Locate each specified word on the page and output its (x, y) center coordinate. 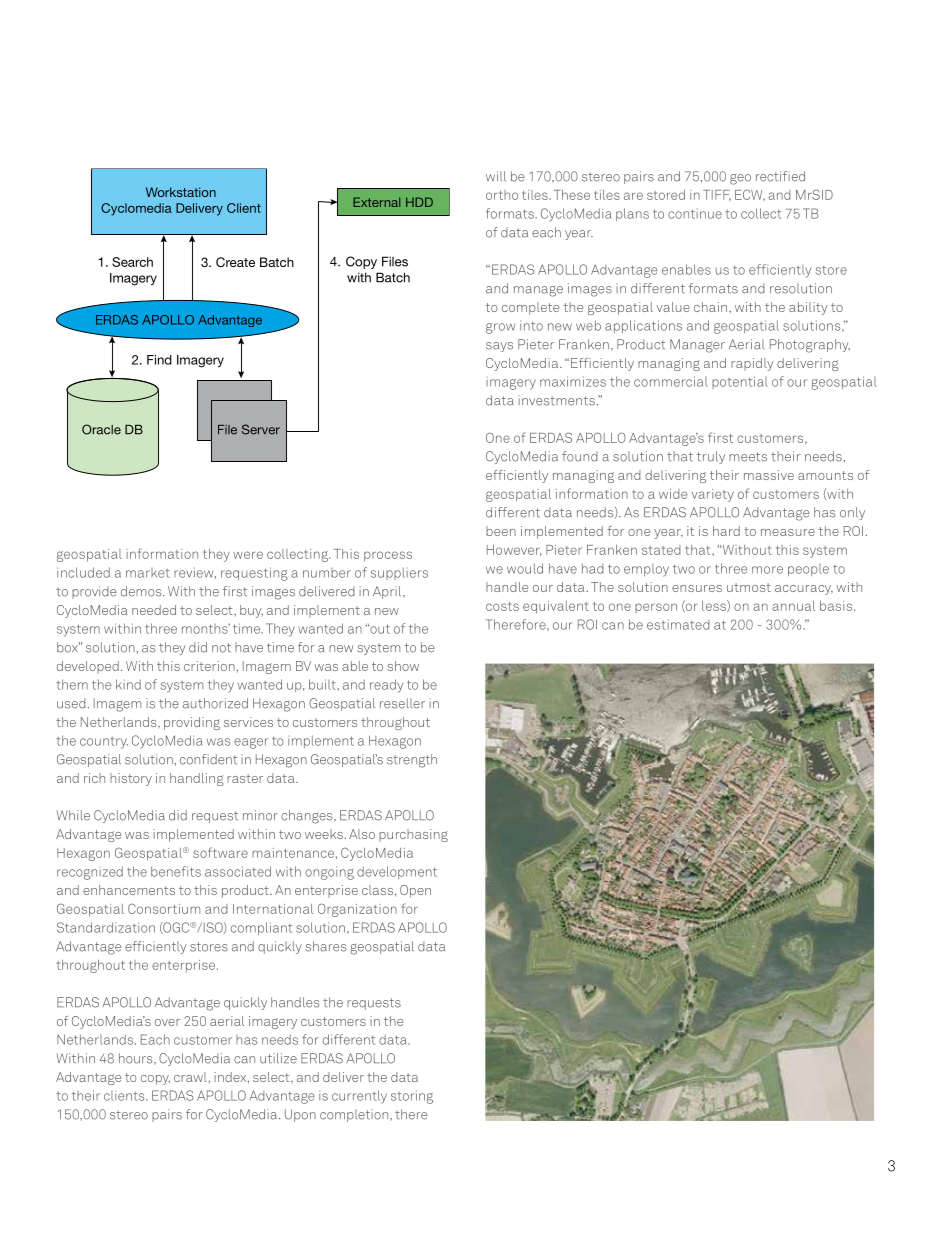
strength (412, 761)
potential (740, 382)
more (767, 570)
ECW (750, 195)
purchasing (413, 835)
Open (415, 891)
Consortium (164, 908)
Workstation (181, 192)
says (499, 347)
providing (192, 723)
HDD (419, 202)
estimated (678, 625)
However (514, 550)
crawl (190, 1077)
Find (159, 360)
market (148, 573)
